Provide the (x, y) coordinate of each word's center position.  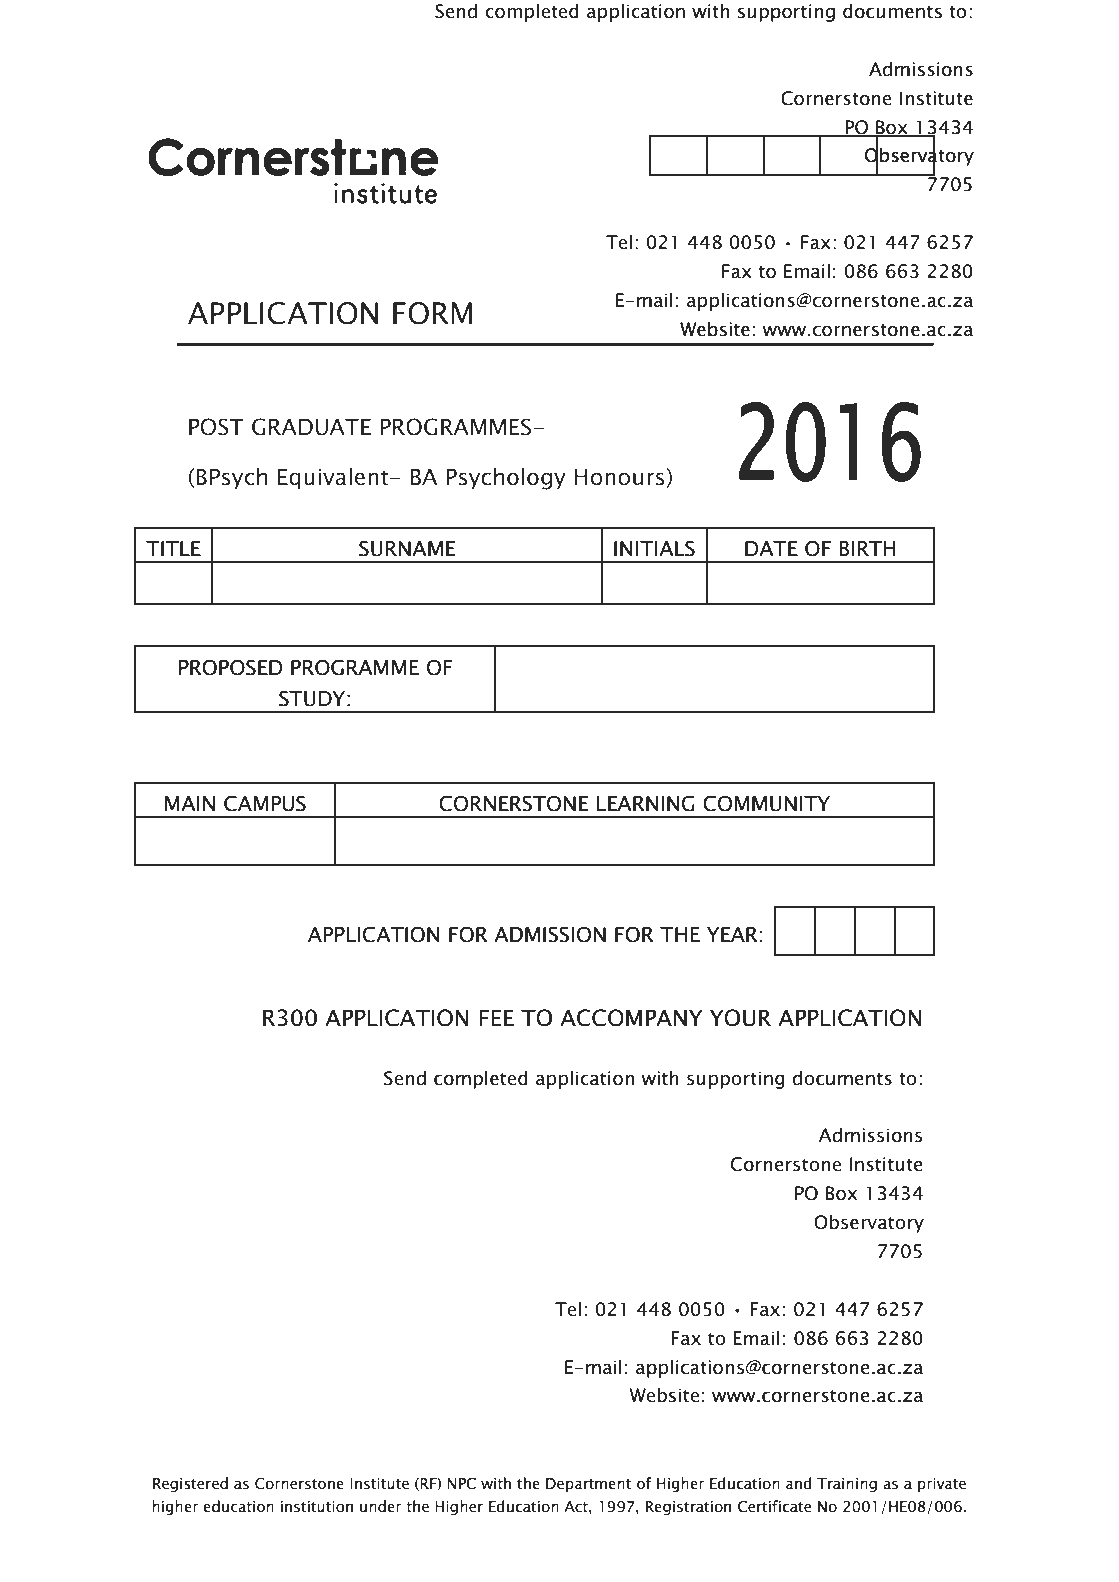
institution (317, 1507)
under (381, 1506)
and (798, 1483)
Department (588, 1485)
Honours (620, 478)
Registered (190, 1484)
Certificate (774, 1506)
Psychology (506, 478)
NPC (461, 1484)
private (942, 1485)
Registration (688, 1508)
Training (847, 1485)
